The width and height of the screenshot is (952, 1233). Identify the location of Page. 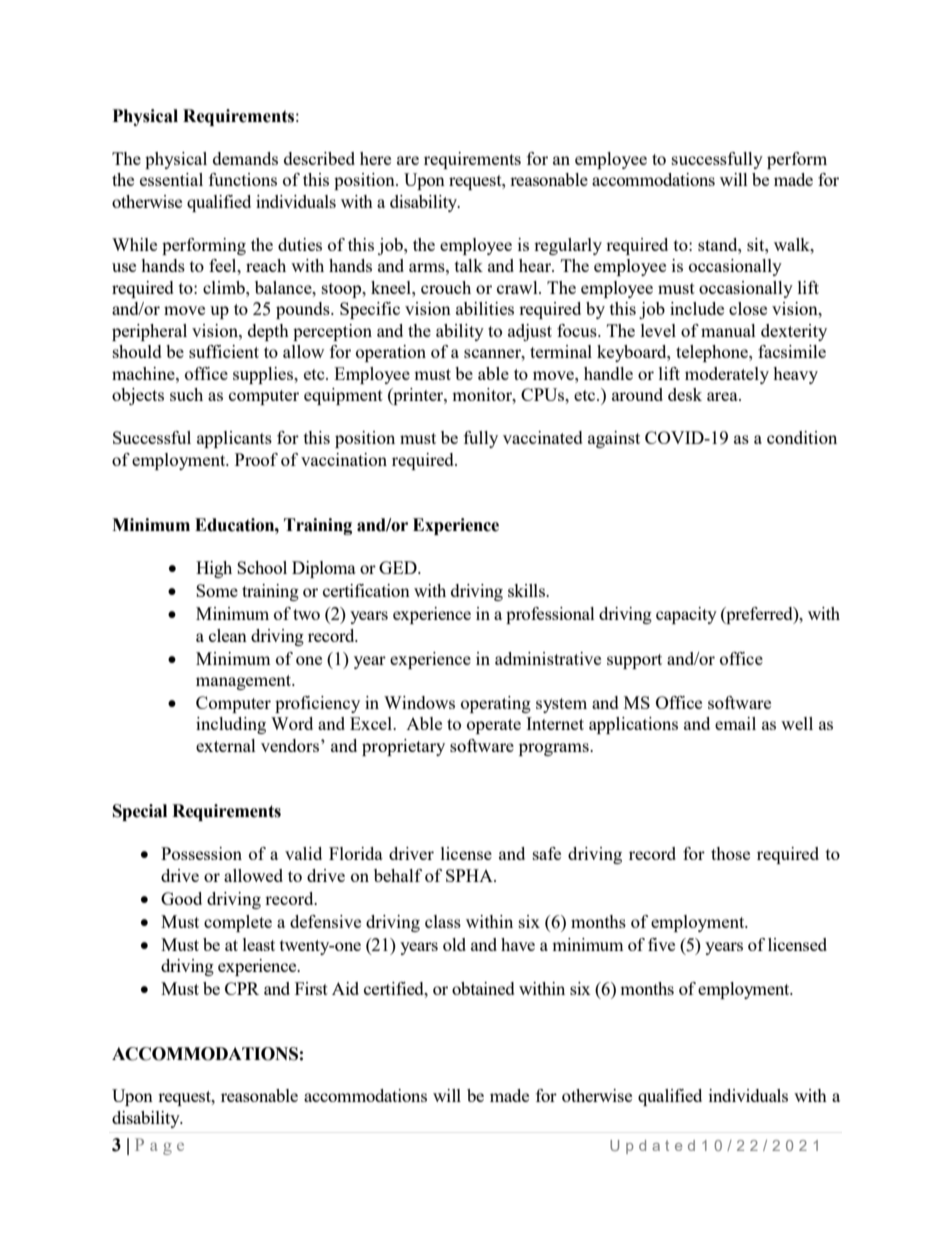
(159, 1146).
